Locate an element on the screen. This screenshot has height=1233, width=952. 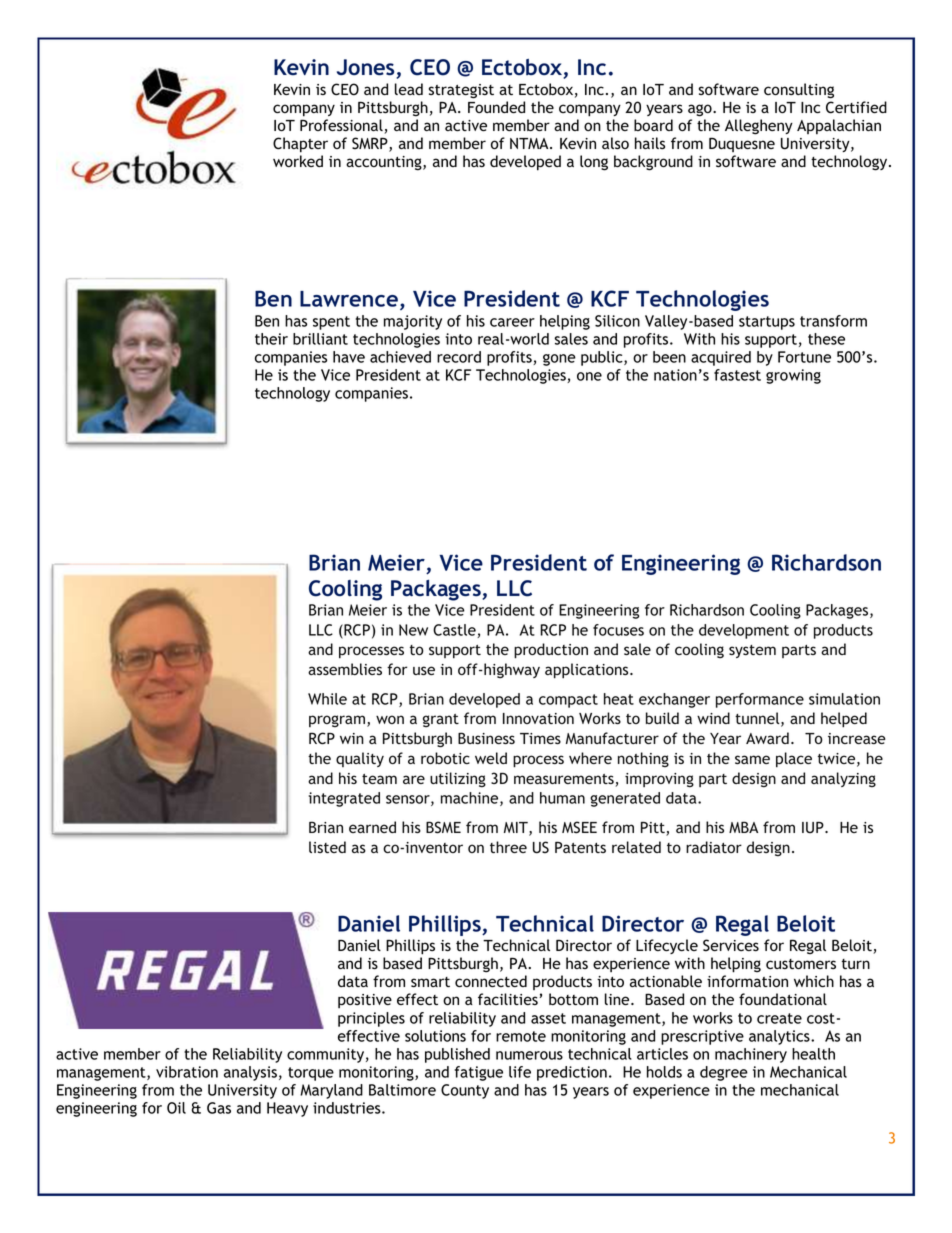
analysis is located at coordinates (250, 1073).
